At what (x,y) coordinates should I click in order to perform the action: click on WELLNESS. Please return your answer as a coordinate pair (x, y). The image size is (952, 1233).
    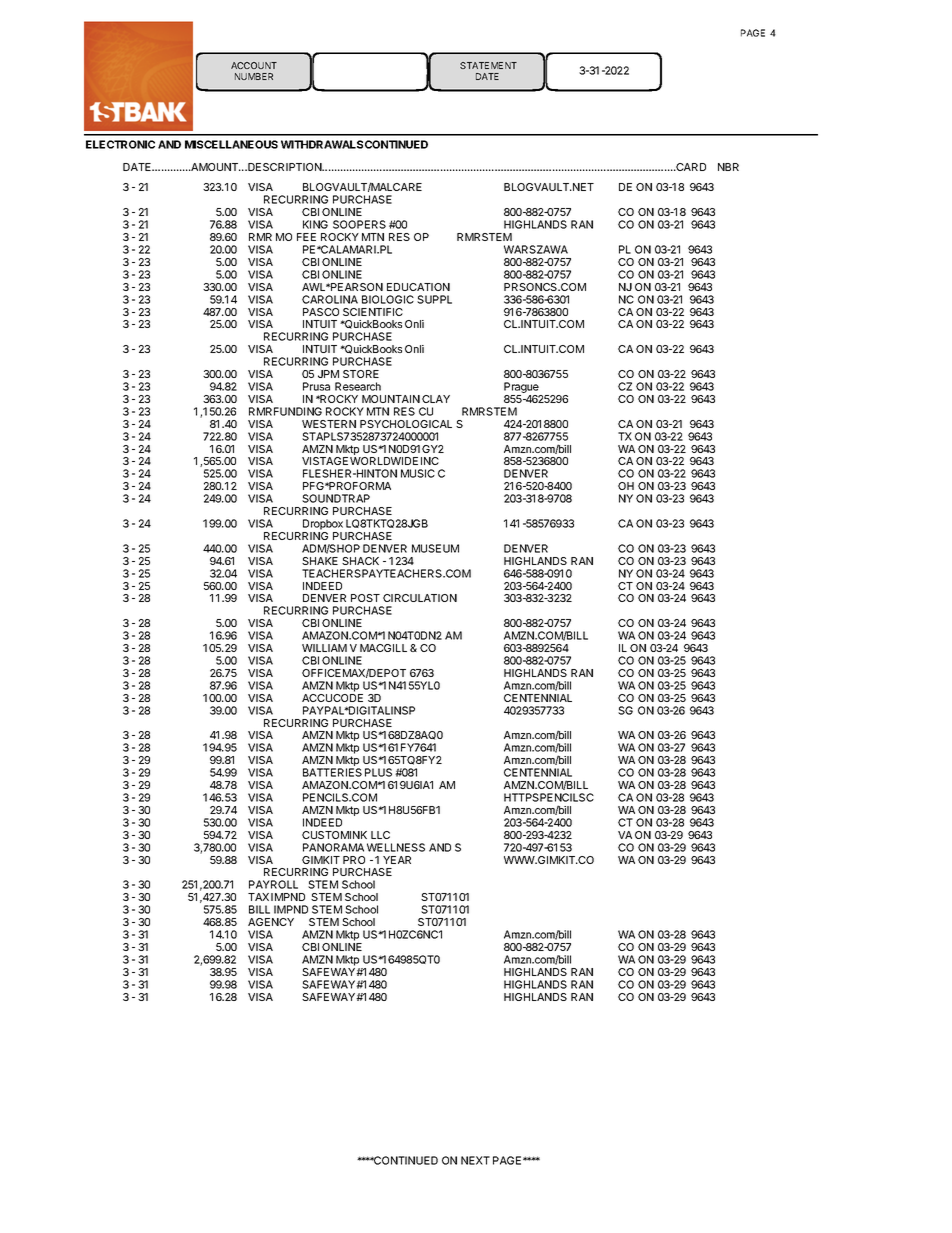
    Looking at the image, I should click on (396, 847).
